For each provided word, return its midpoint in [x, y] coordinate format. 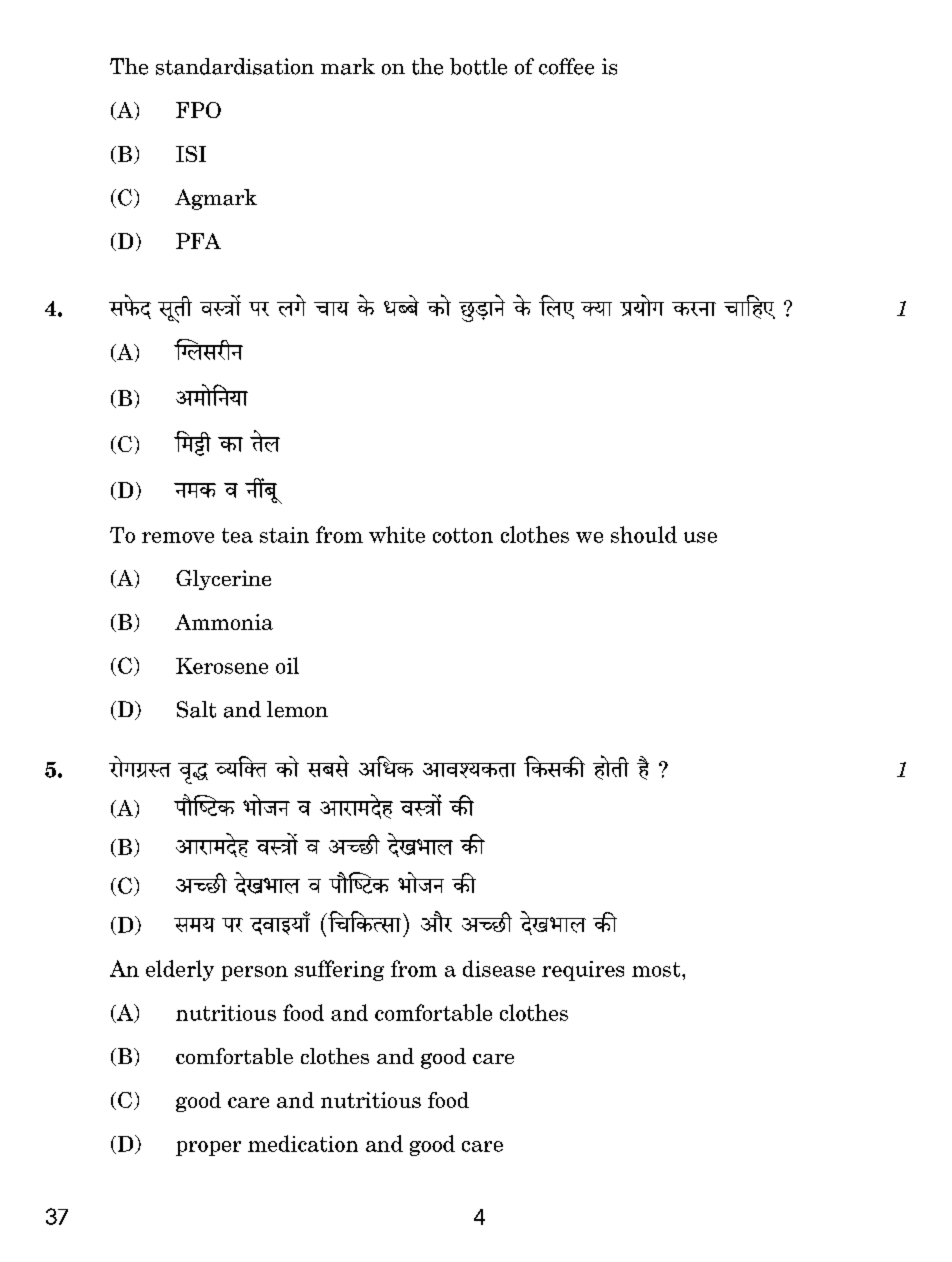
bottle [478, 66]
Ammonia [224, 622]
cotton [463, 535]
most [657, 969]
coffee [566, 66]
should [644, 534]
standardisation [235, 66]
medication [303, 1143]
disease [499, 968]
